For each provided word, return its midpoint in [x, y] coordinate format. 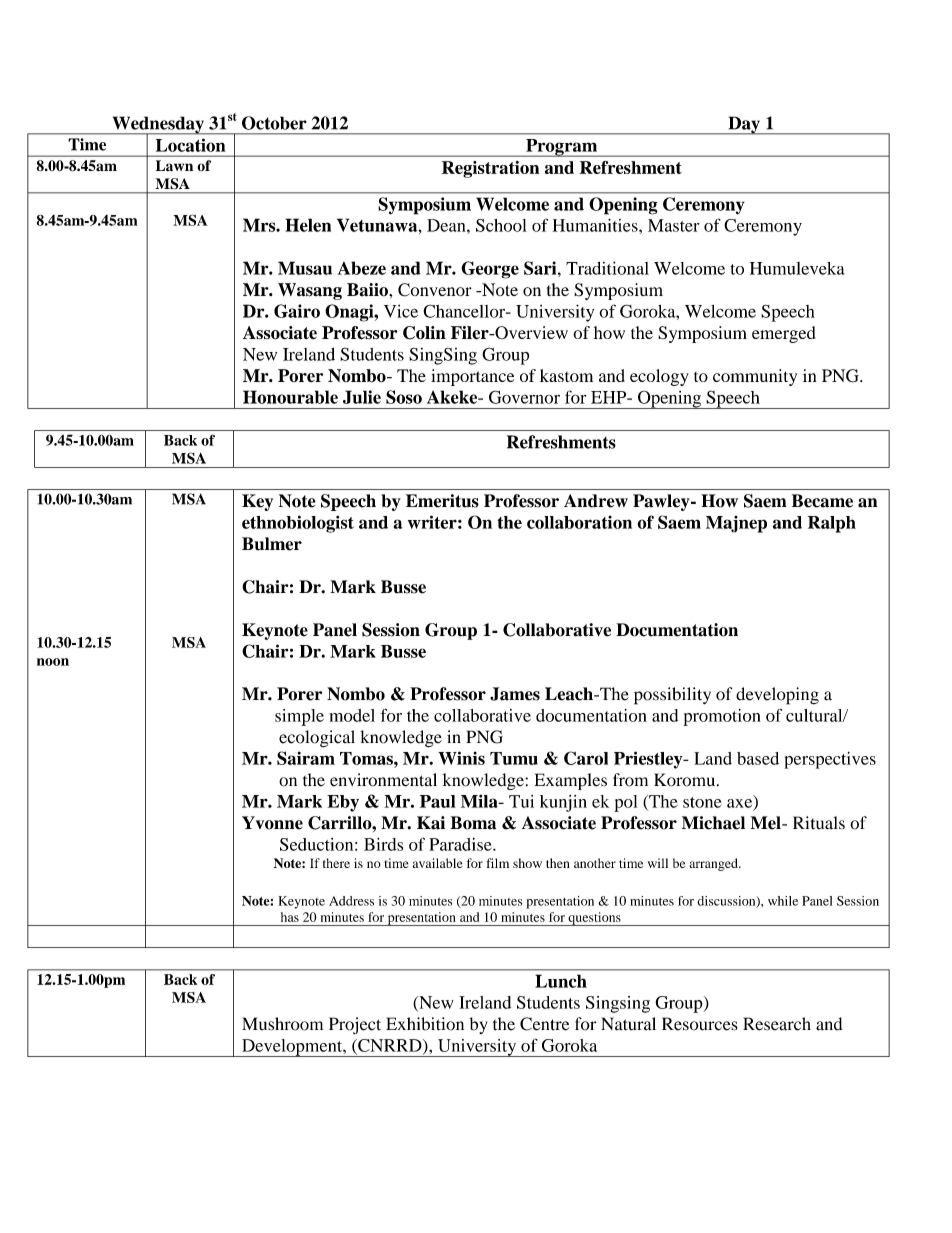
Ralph [832, 524]
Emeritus [442, 501]
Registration [490, 169]
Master [674, 225]
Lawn [174, 166]
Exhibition [425, 1024]
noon [53, 662]
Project [355, 1025]
